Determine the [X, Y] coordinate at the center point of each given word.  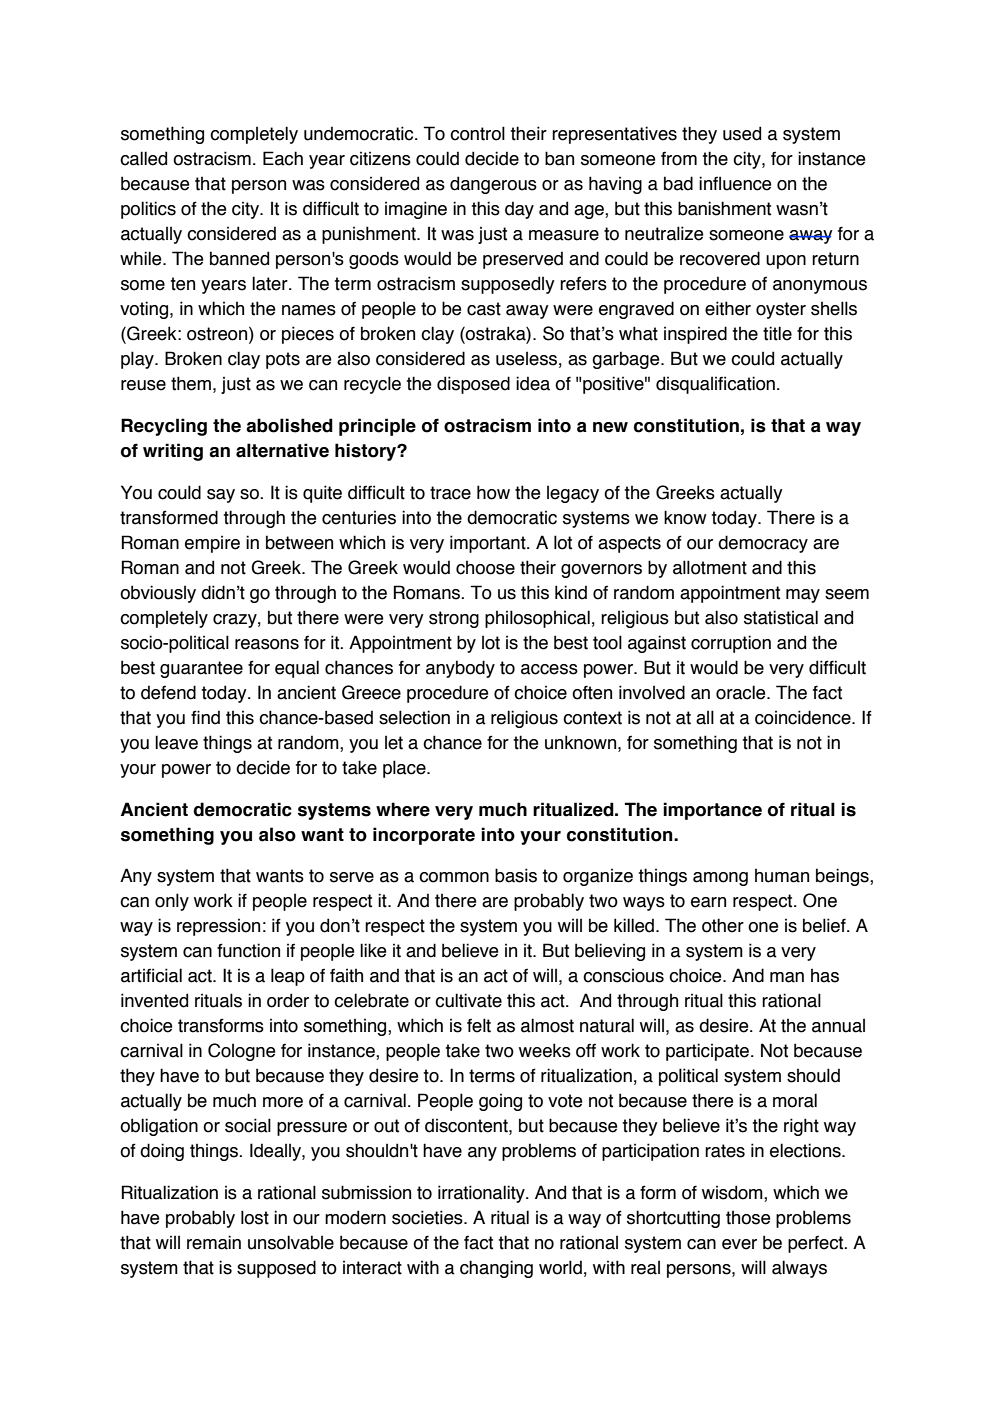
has [825, 976]
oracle [742, 692]
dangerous [493, 185]
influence [735, 183]
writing [173, 452]
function [248, 950]
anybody [460, 669]
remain [214, 1242]
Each [283, 158]
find [205, 717]
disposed [473, 385]
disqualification [715, 385]
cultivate [468, 1000]
